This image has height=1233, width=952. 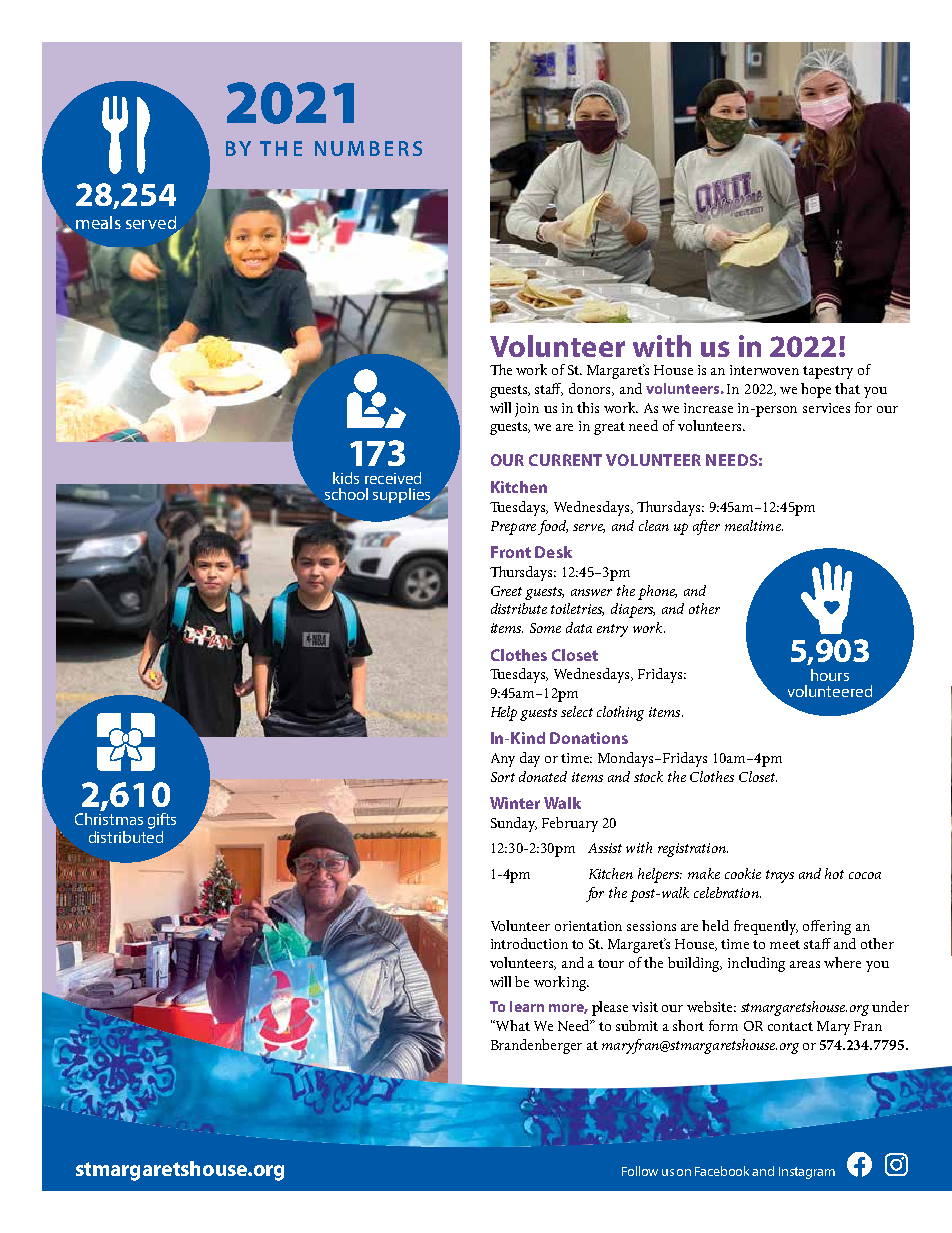 I want to click on donors, so click(x=591, y=389).
